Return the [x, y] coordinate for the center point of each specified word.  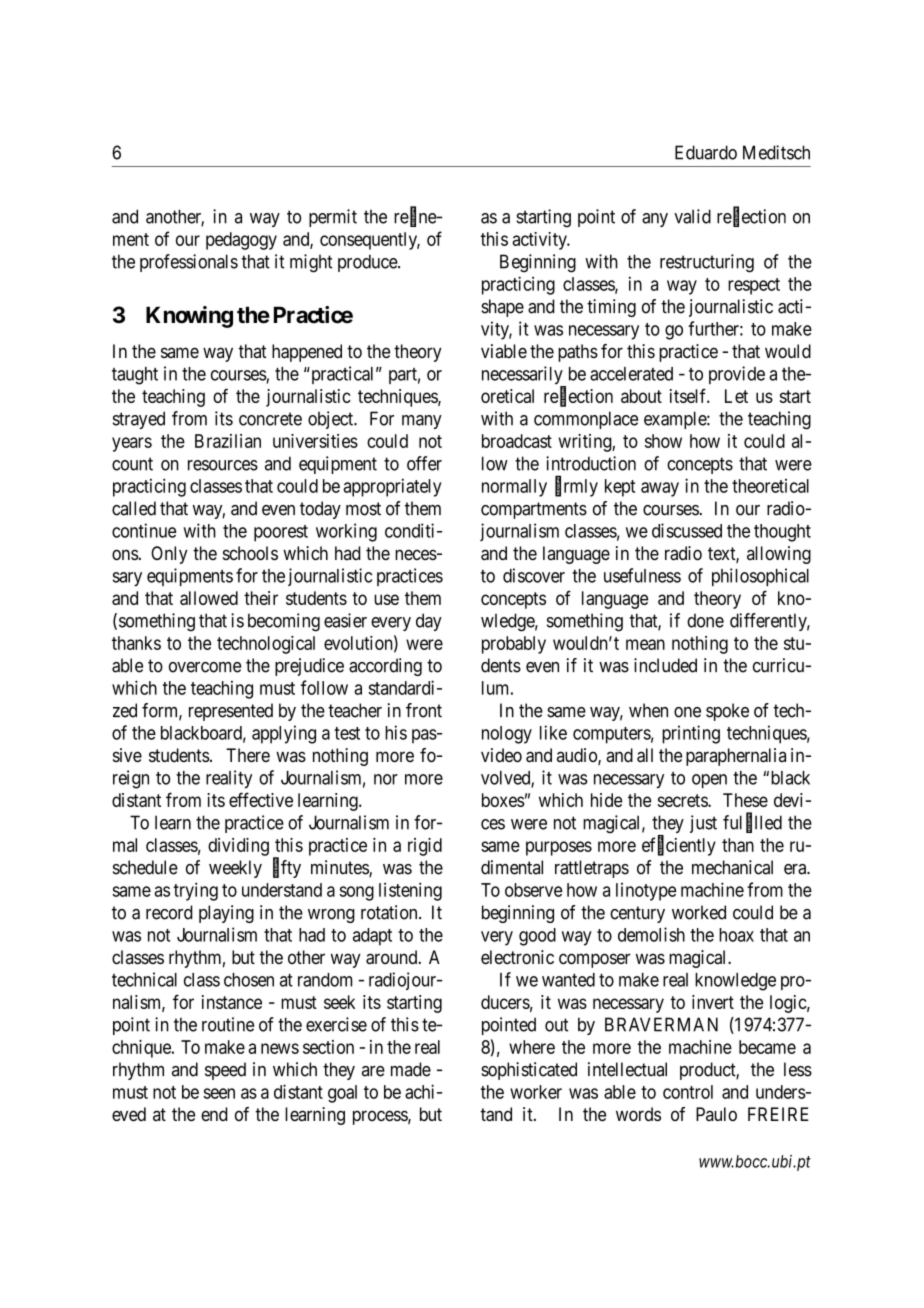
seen [219, 1093]
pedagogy [241, 241]
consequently [370, 241]
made [411, 1069]
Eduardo [706, 152]
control [688, 1092]
